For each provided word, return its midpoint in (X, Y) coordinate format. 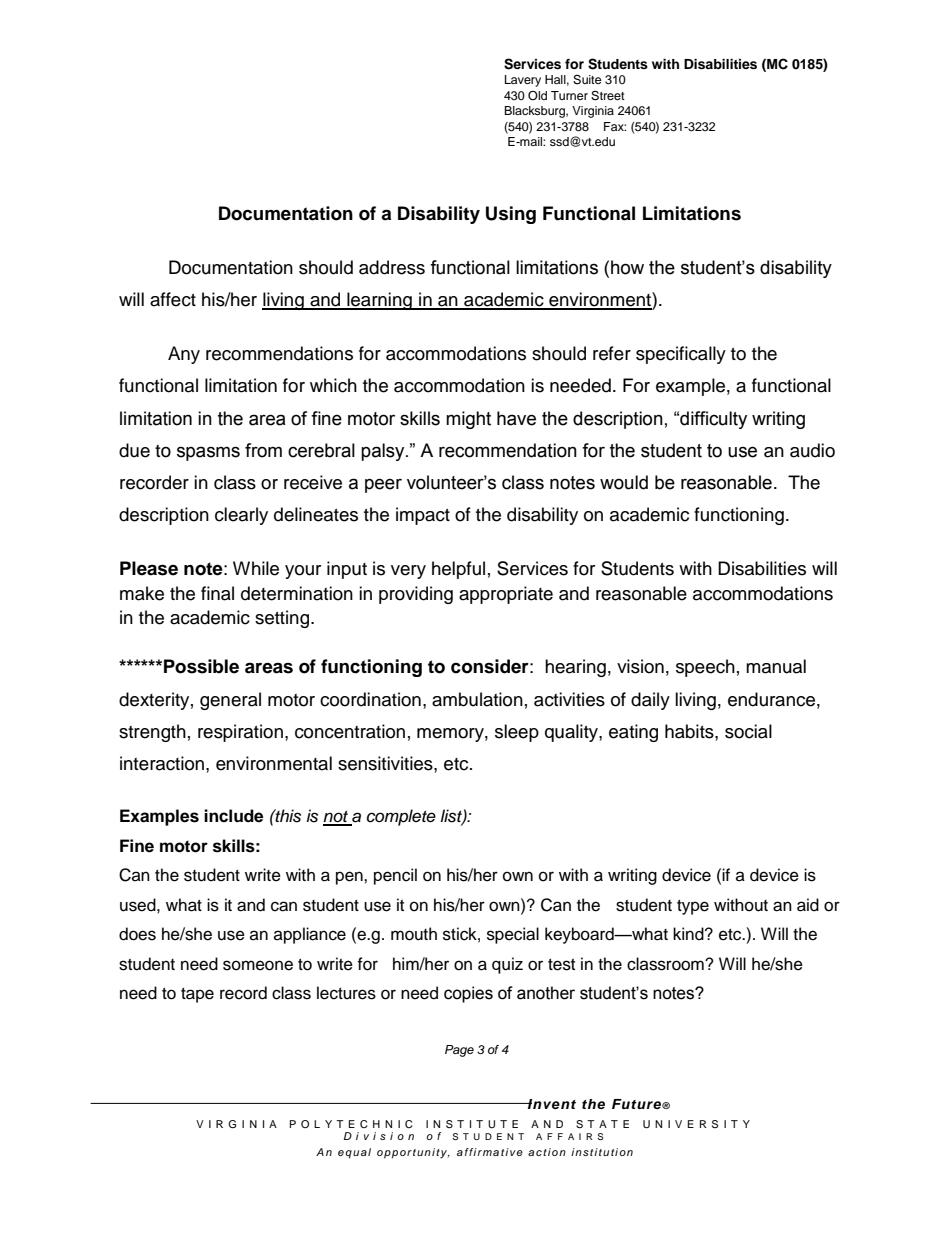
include (233, 816)
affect (173, 299)
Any (184, 355)
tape (197, 995)
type (693, 907)
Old (537, 96)
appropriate (506, 595)
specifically (681, 355)
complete (401, 817)
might (468, 420)
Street (608, 96)
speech (705, 668)
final (217, 593)
